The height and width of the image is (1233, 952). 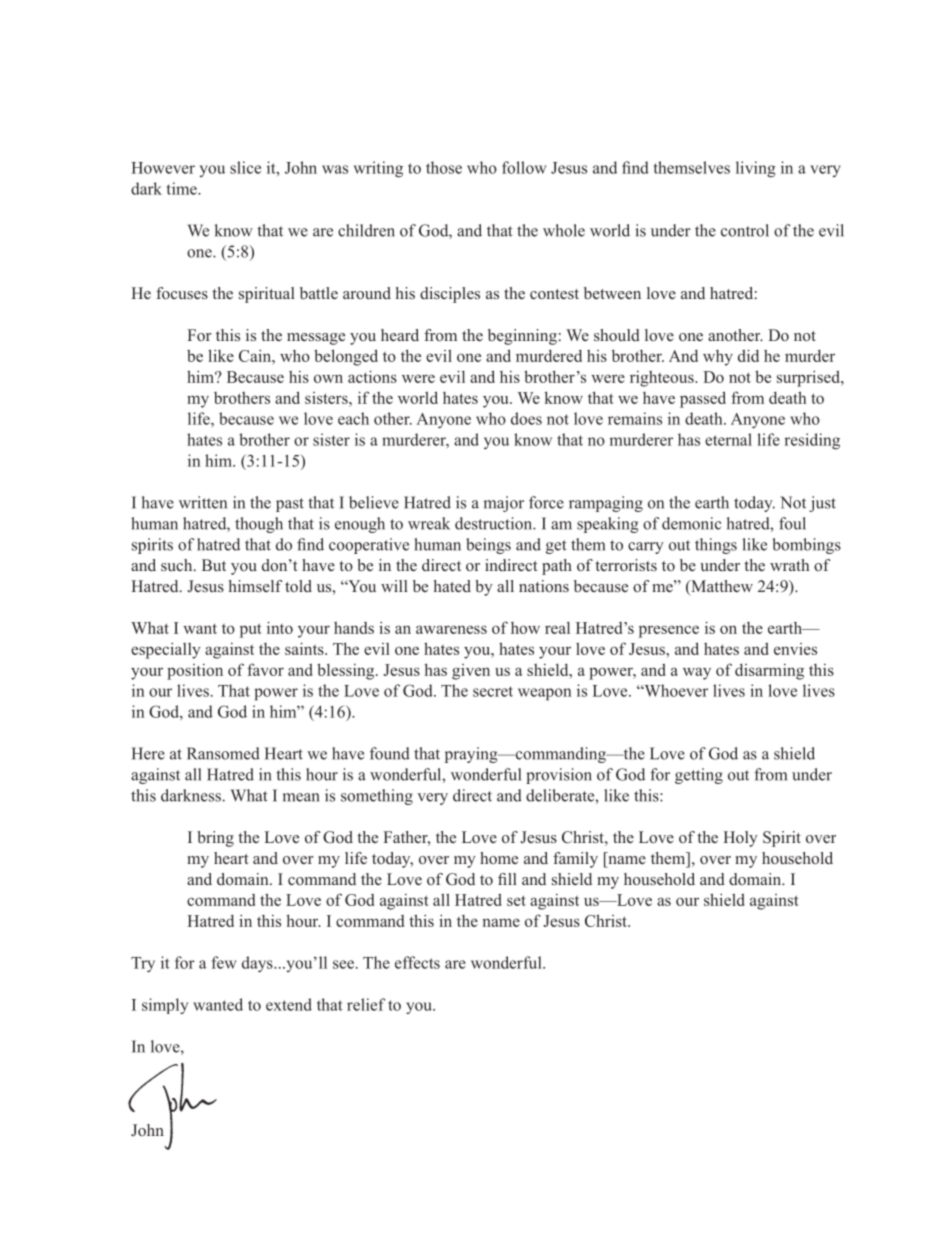 I want to click on time, so click(x=183, y=188).
